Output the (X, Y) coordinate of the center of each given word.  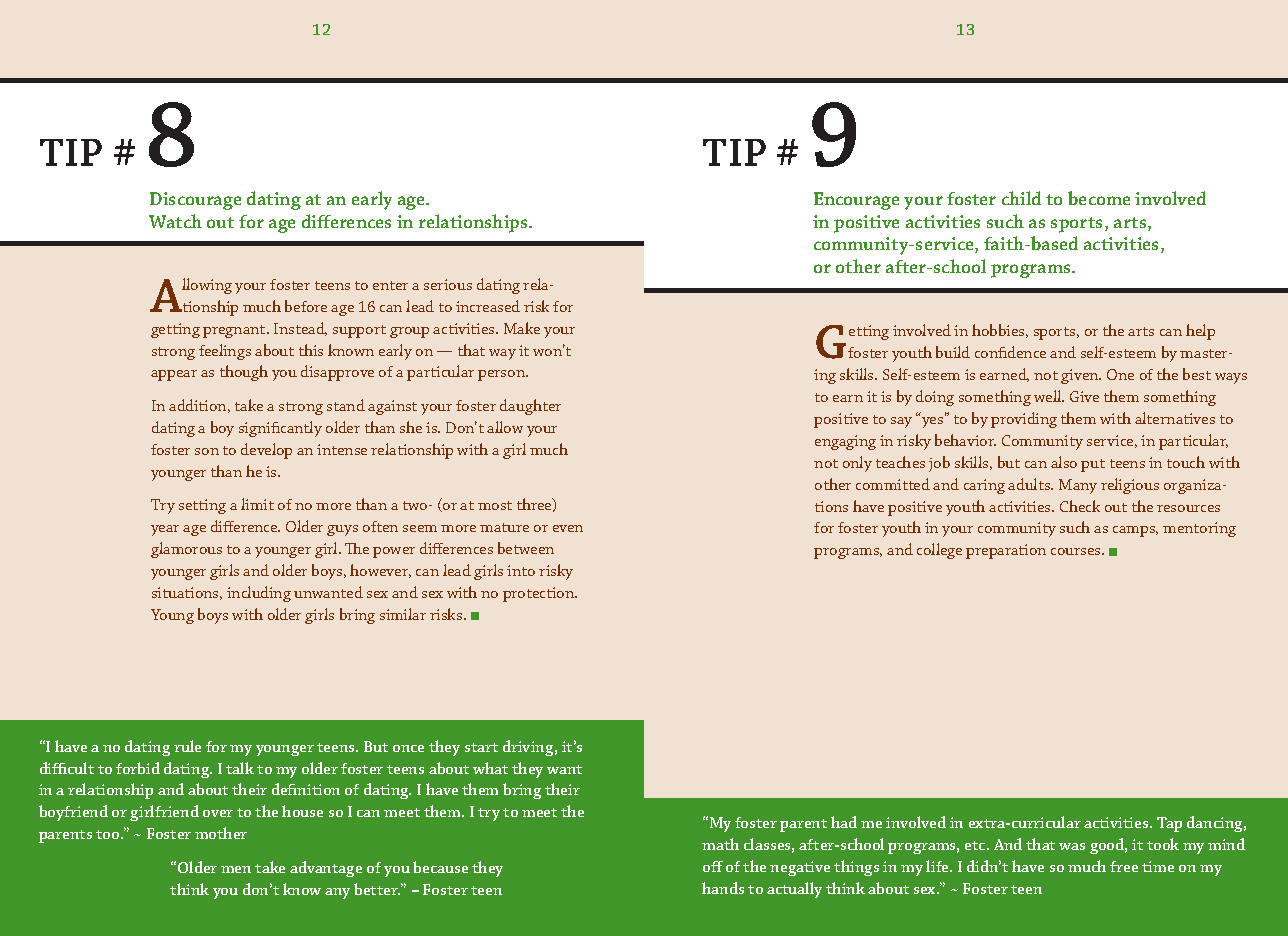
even (568, 528)
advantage (326, 869)
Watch (175, 221)
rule (187, 746)
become (1099, 198)
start (481, 747)
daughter (530, 407)
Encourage (856, 201)
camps (1135, 531)
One (1120, 374)
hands (723, 888)
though (244, 373)
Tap (1169, 824)
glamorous (186, 550)
